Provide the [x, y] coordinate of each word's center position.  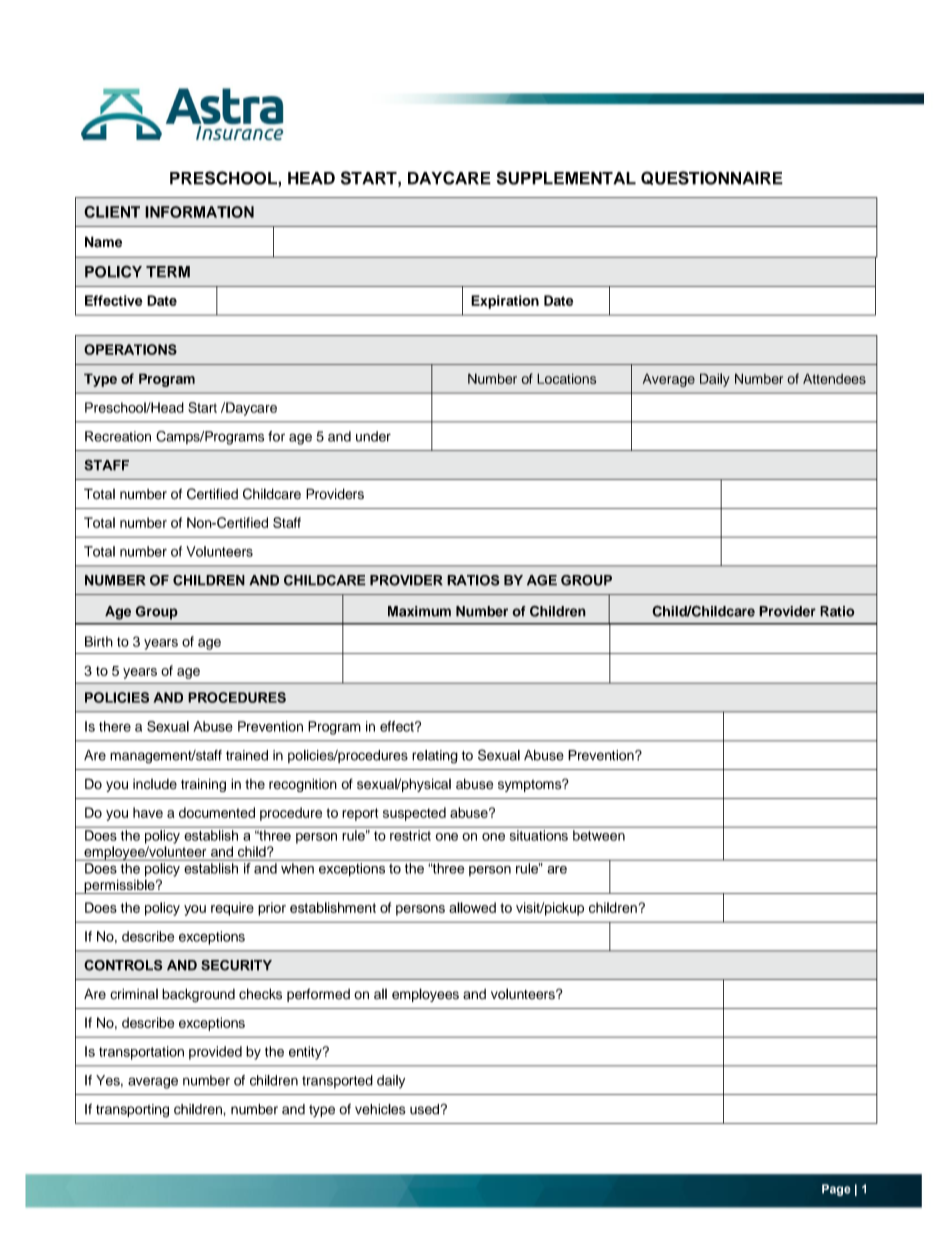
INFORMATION [199, 212]
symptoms [531, 785]
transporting [132, 1111]
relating [435, 757]
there [115, 726]
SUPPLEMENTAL [566, 178]
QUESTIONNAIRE [712, 178]
